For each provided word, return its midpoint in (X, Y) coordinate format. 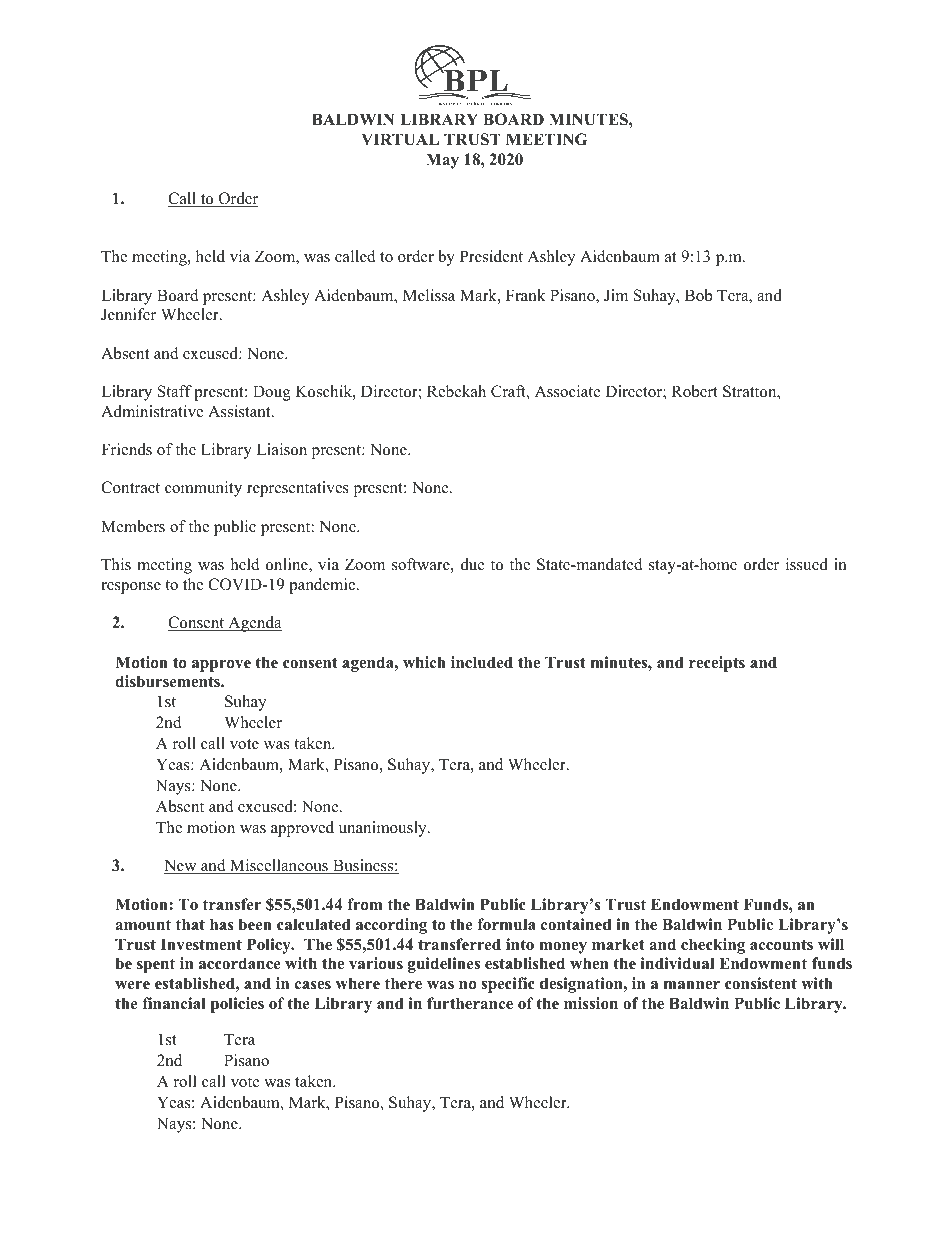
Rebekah (456, 391)
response (131, 588)
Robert (695, 391)
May (442, 161)
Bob (698, 295)
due (473, 564)
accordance (240, 963)
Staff (175, 391)
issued (807, 564)
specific (508, 985)
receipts (717, 664)
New (181, 866)
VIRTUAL (400, 139)
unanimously (384, 829)
